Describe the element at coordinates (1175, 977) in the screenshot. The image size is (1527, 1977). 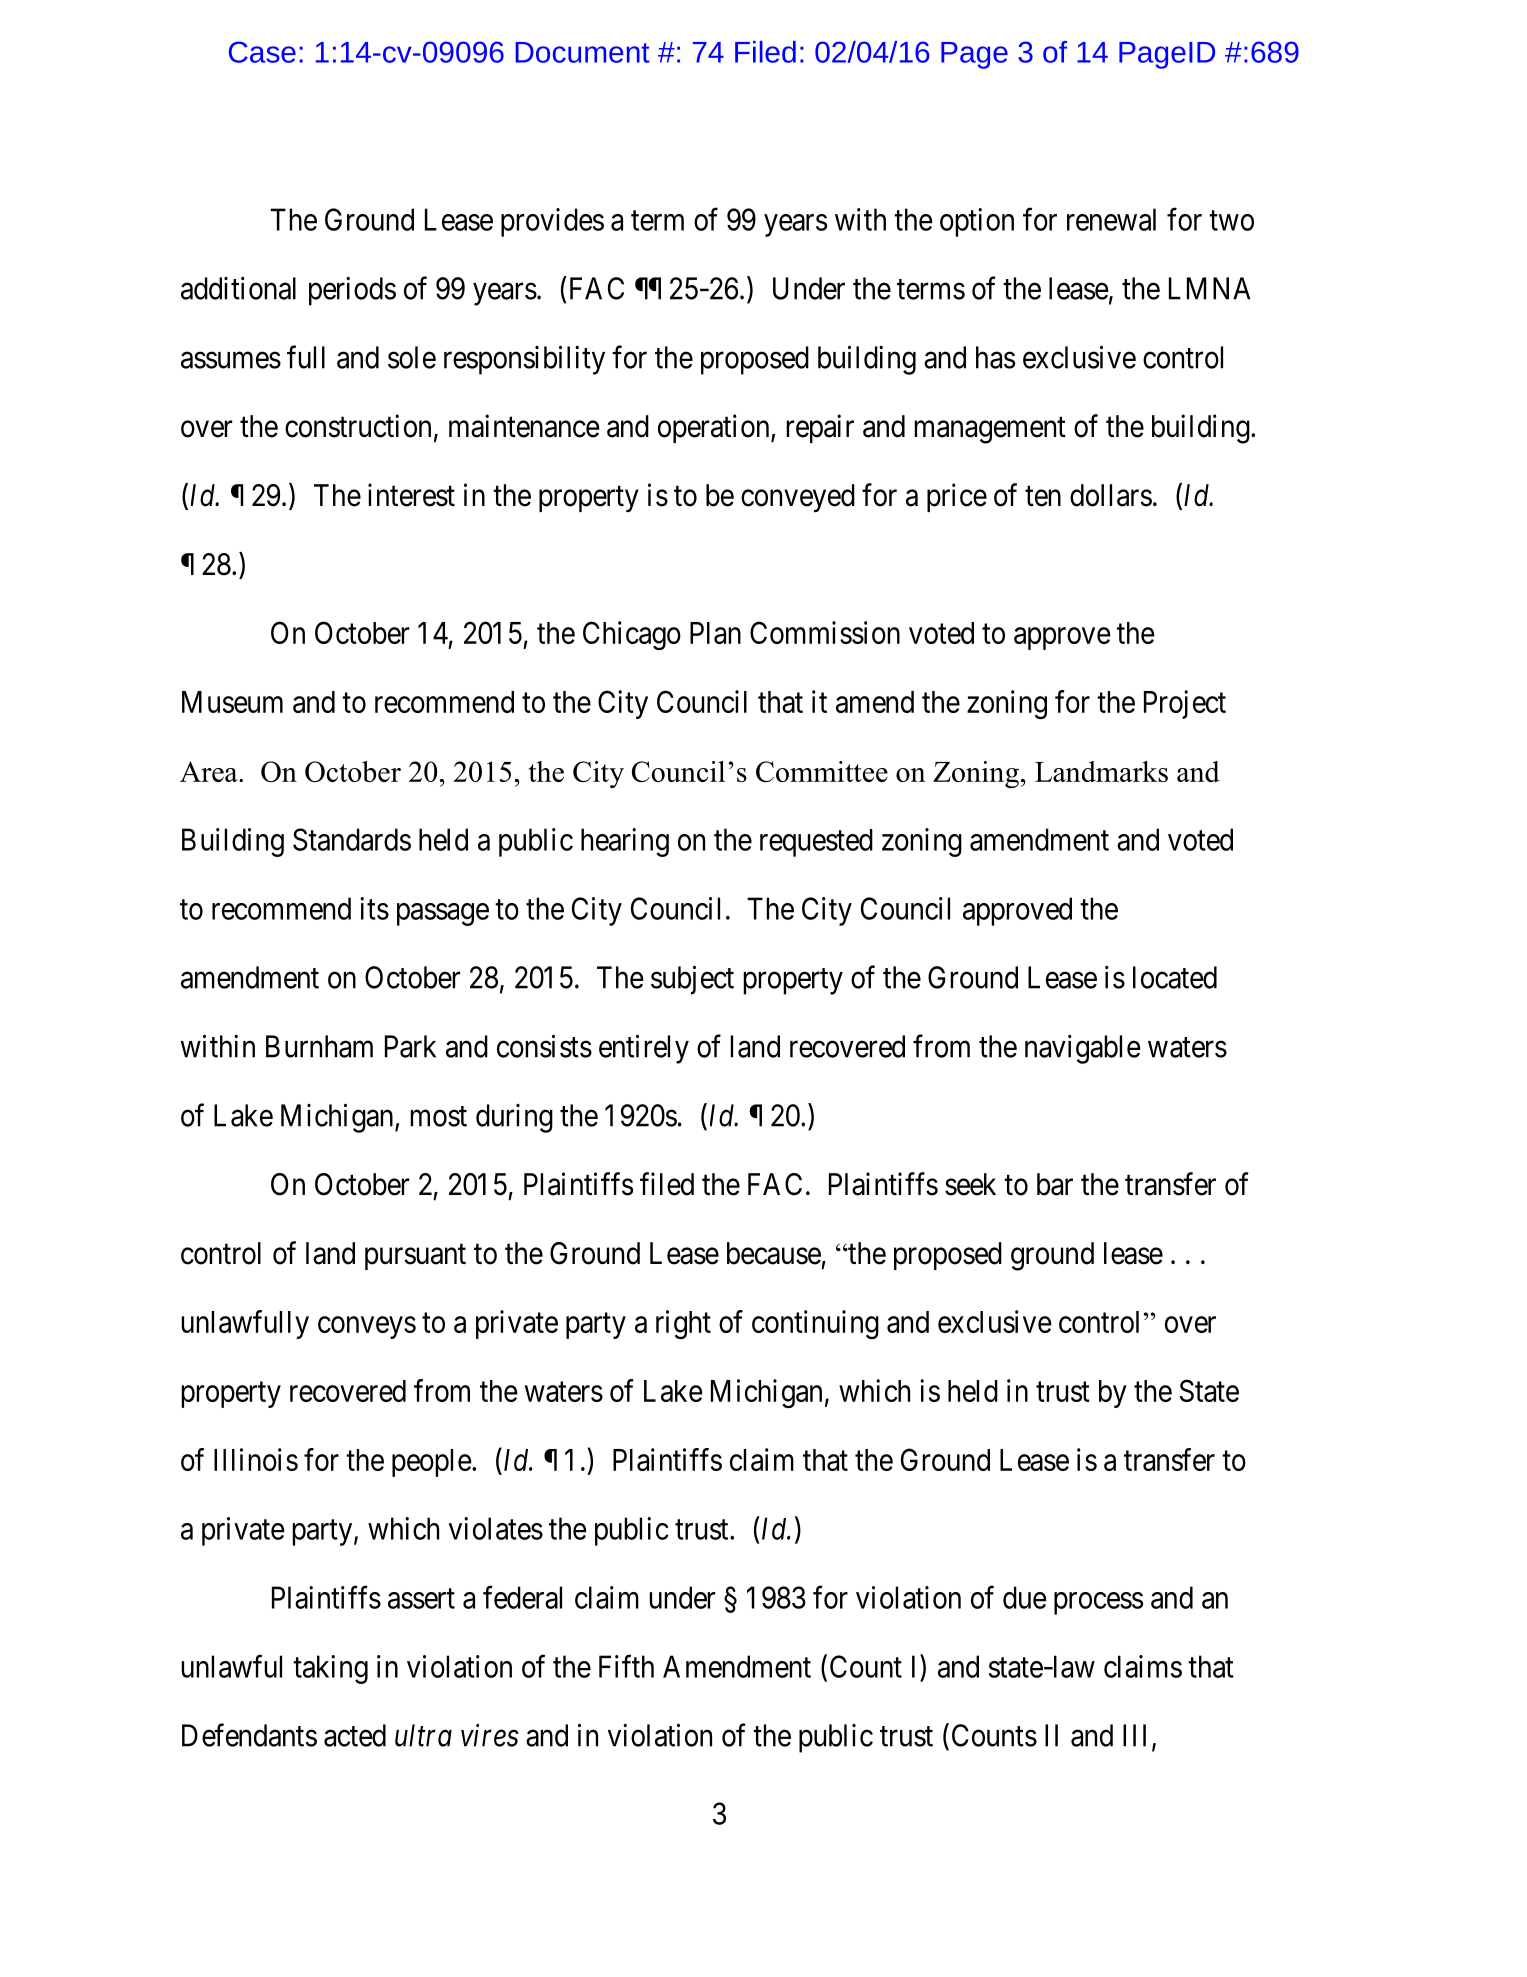
I see `located` at that location.
